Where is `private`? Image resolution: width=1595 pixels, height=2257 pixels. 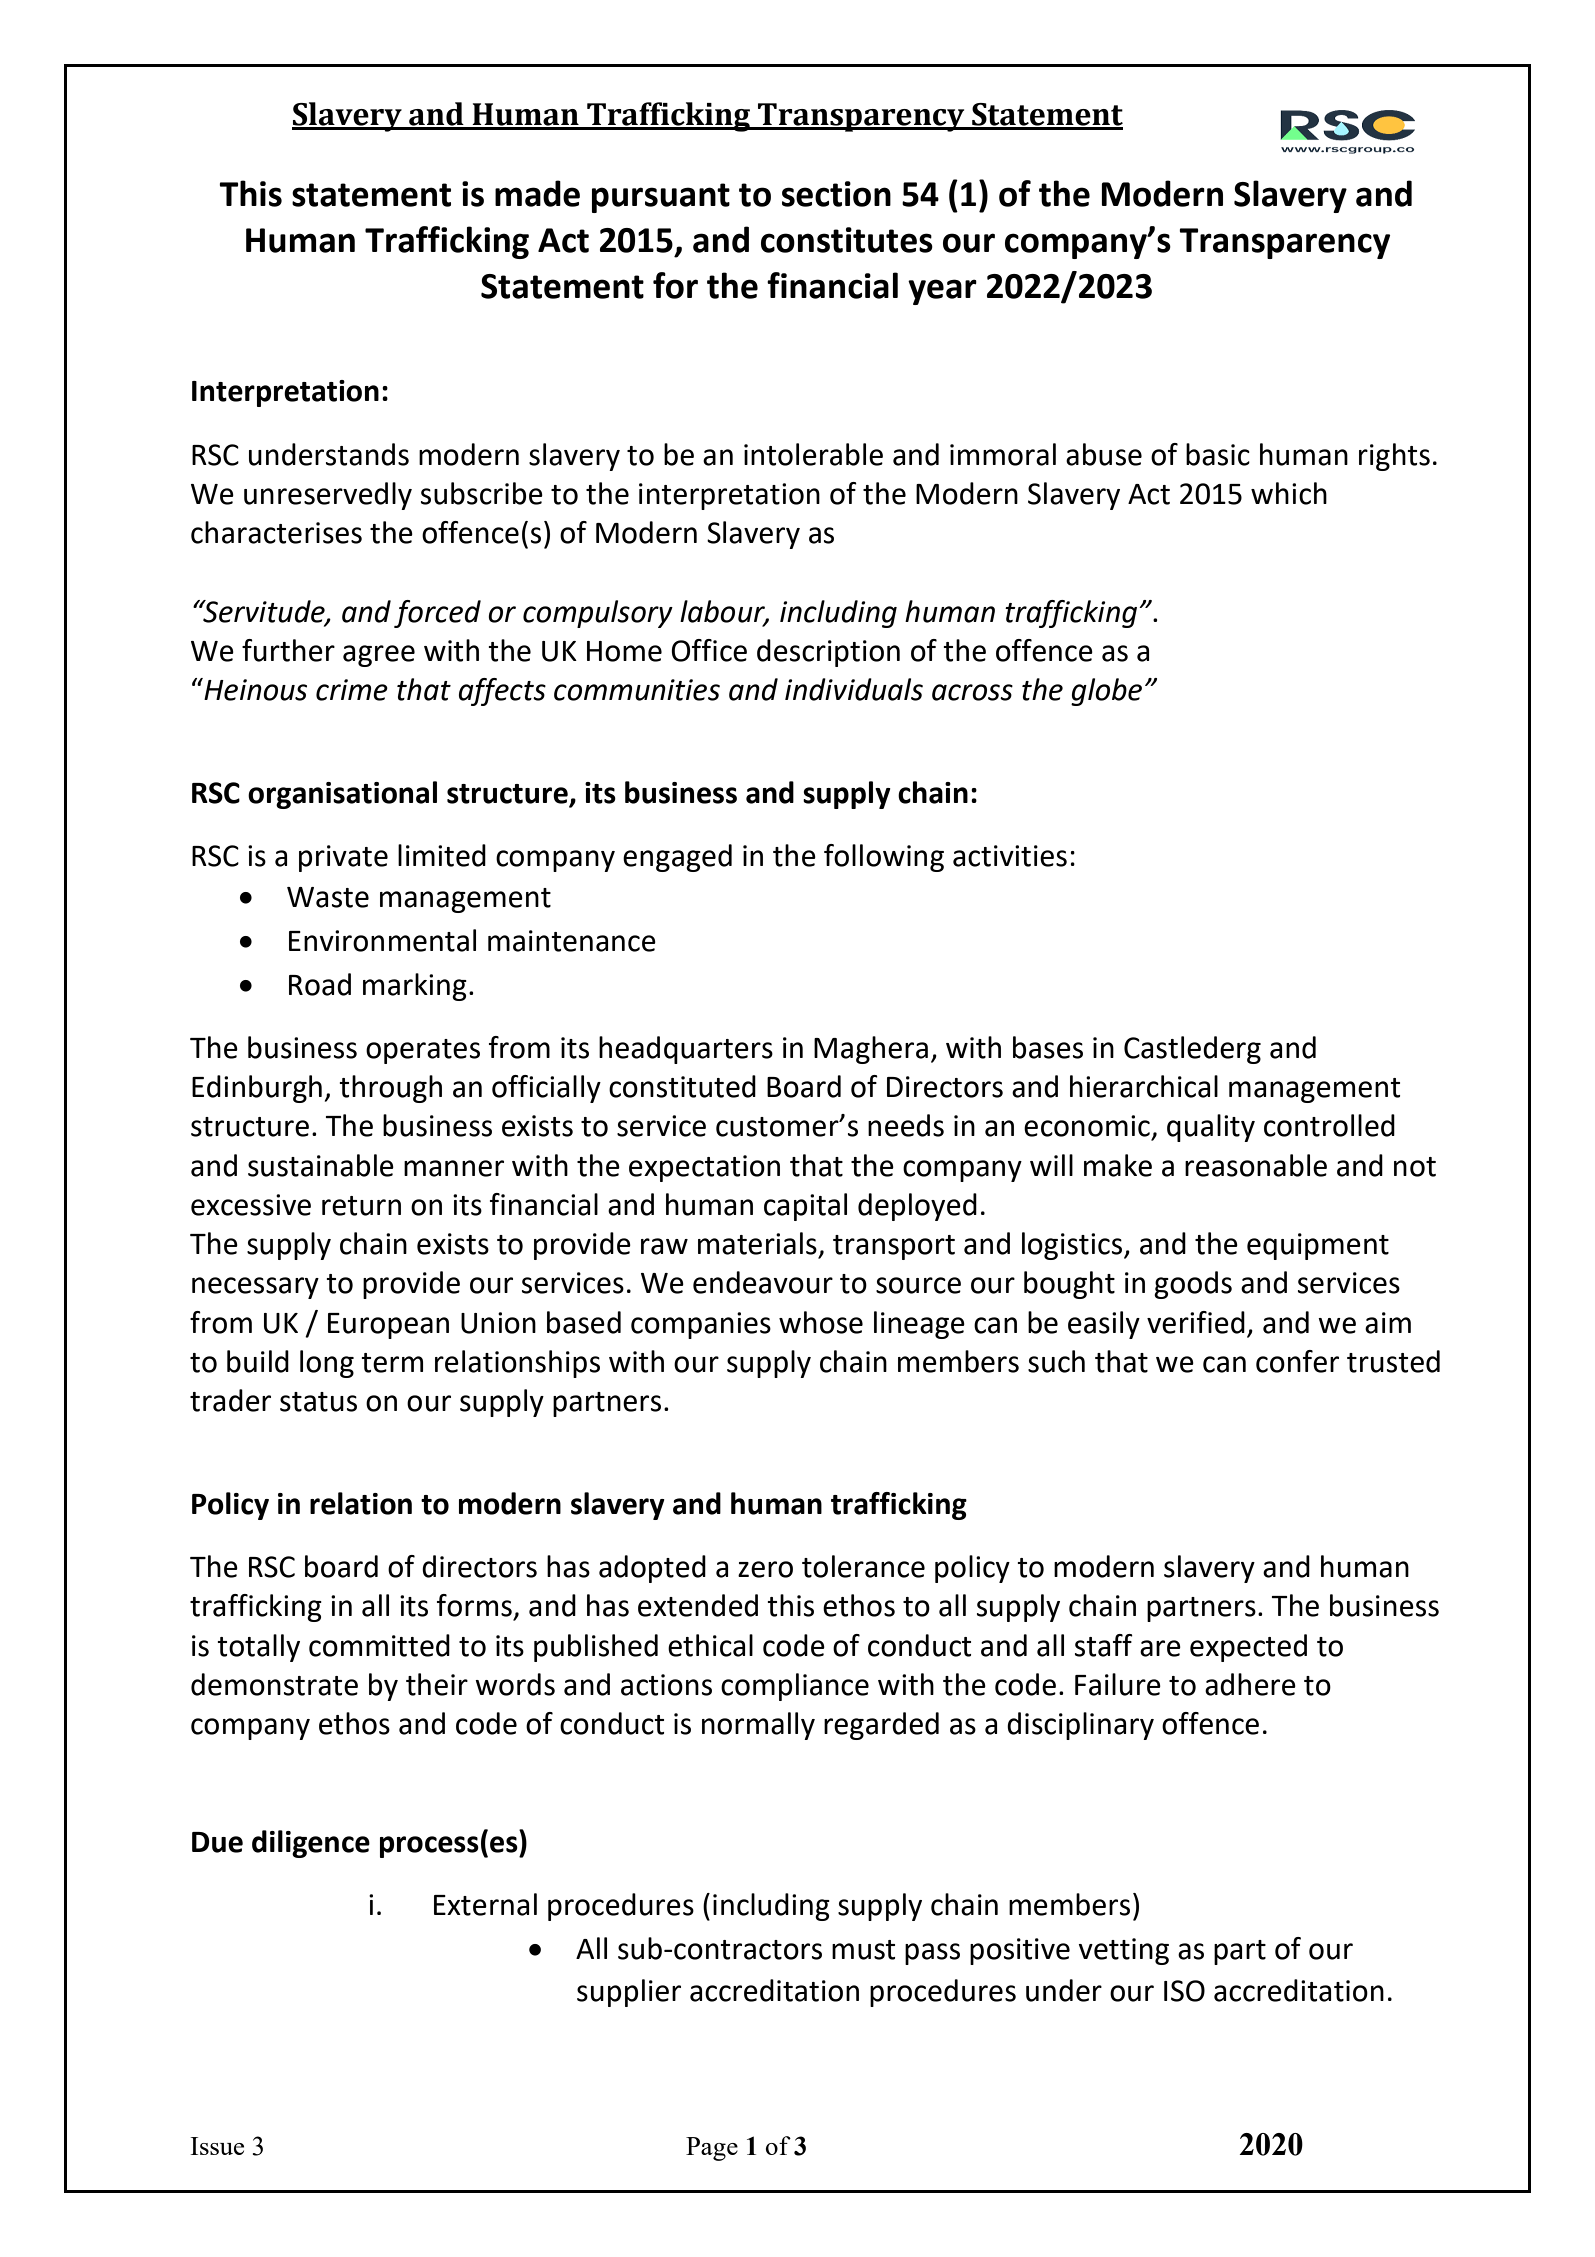 private is located at coordinates (343, 858).
